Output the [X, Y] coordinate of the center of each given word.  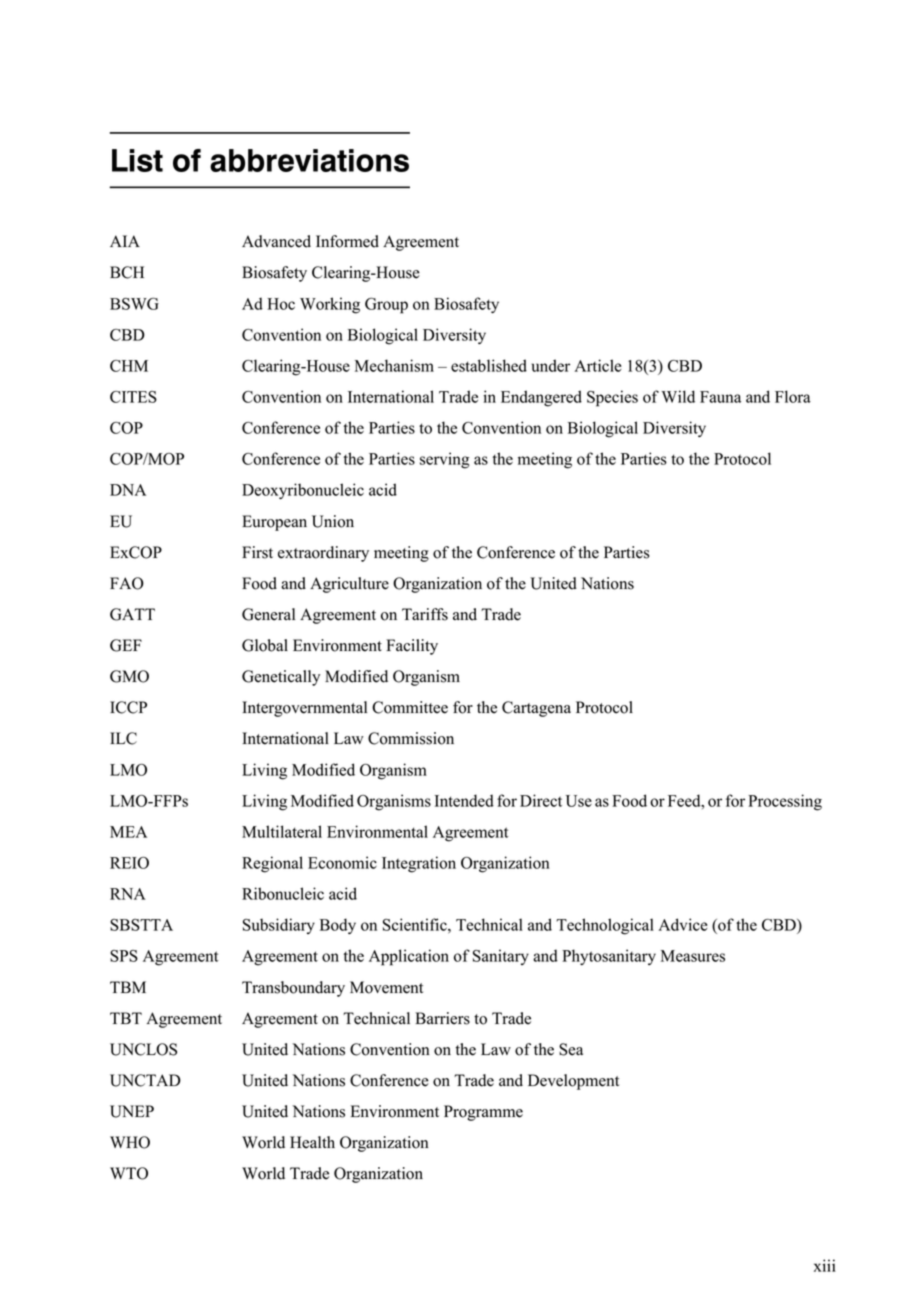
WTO [129, 1173]
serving [445, 460]
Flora [793, 396]
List [137, 160]
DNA [128, 490]
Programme [483, 1113]
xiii [825, 1265]
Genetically [281, 678]
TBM [128, 987]
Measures [693, 956]
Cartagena [536, 709]
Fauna [720, 397]
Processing [785, 802]
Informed [347, 241]
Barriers [442, 1018]
